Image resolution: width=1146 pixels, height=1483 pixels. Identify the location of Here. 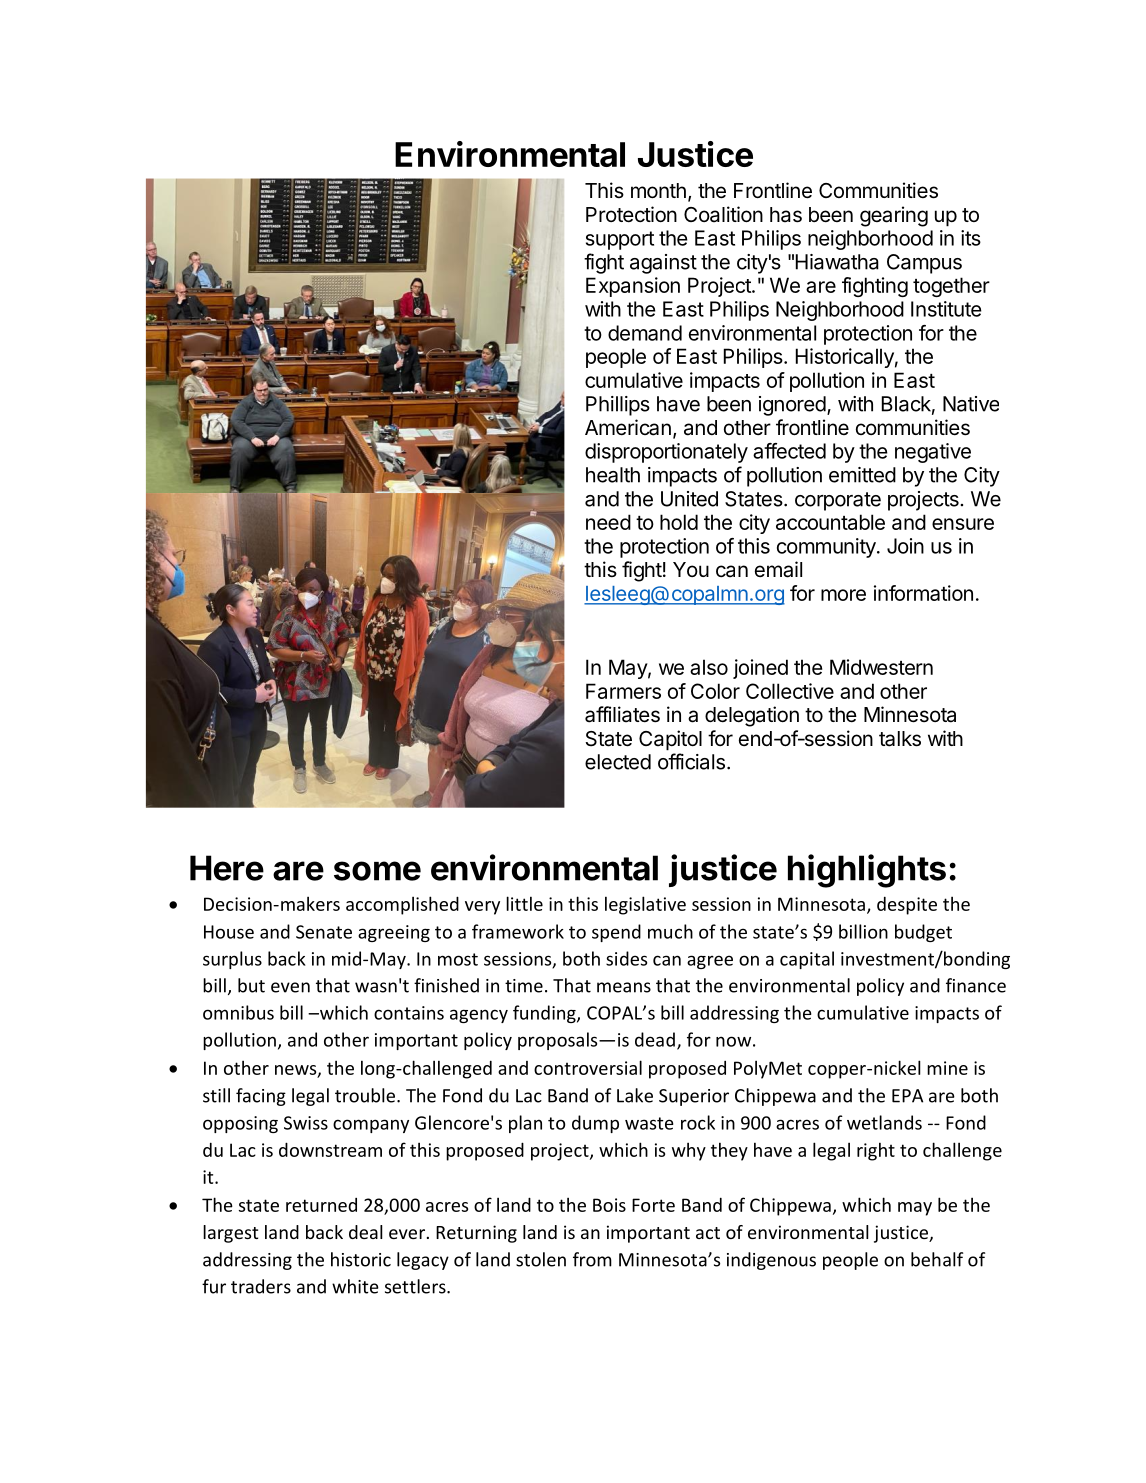
(227, 868).
